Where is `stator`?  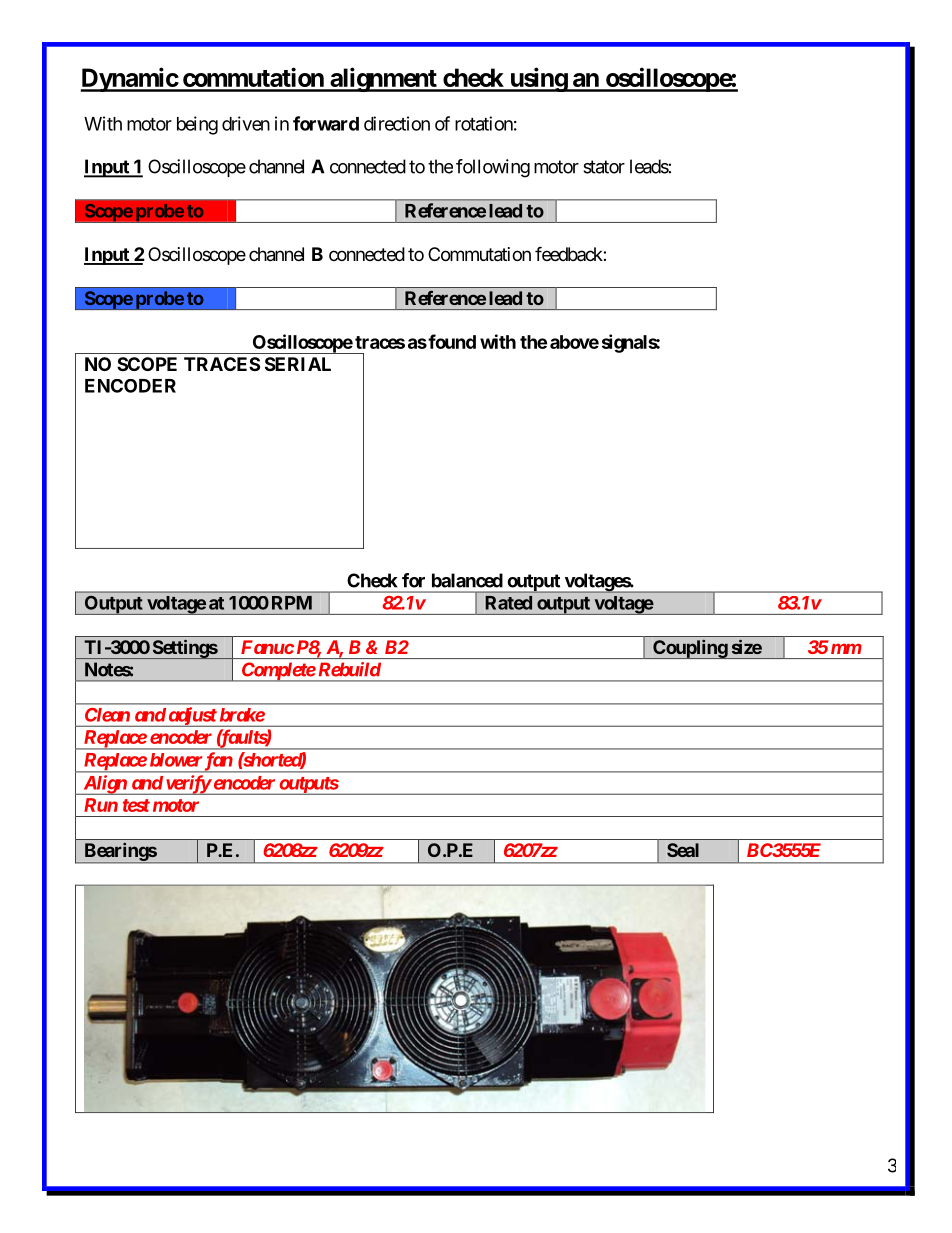
stator is located at coordinates (604, 167).
